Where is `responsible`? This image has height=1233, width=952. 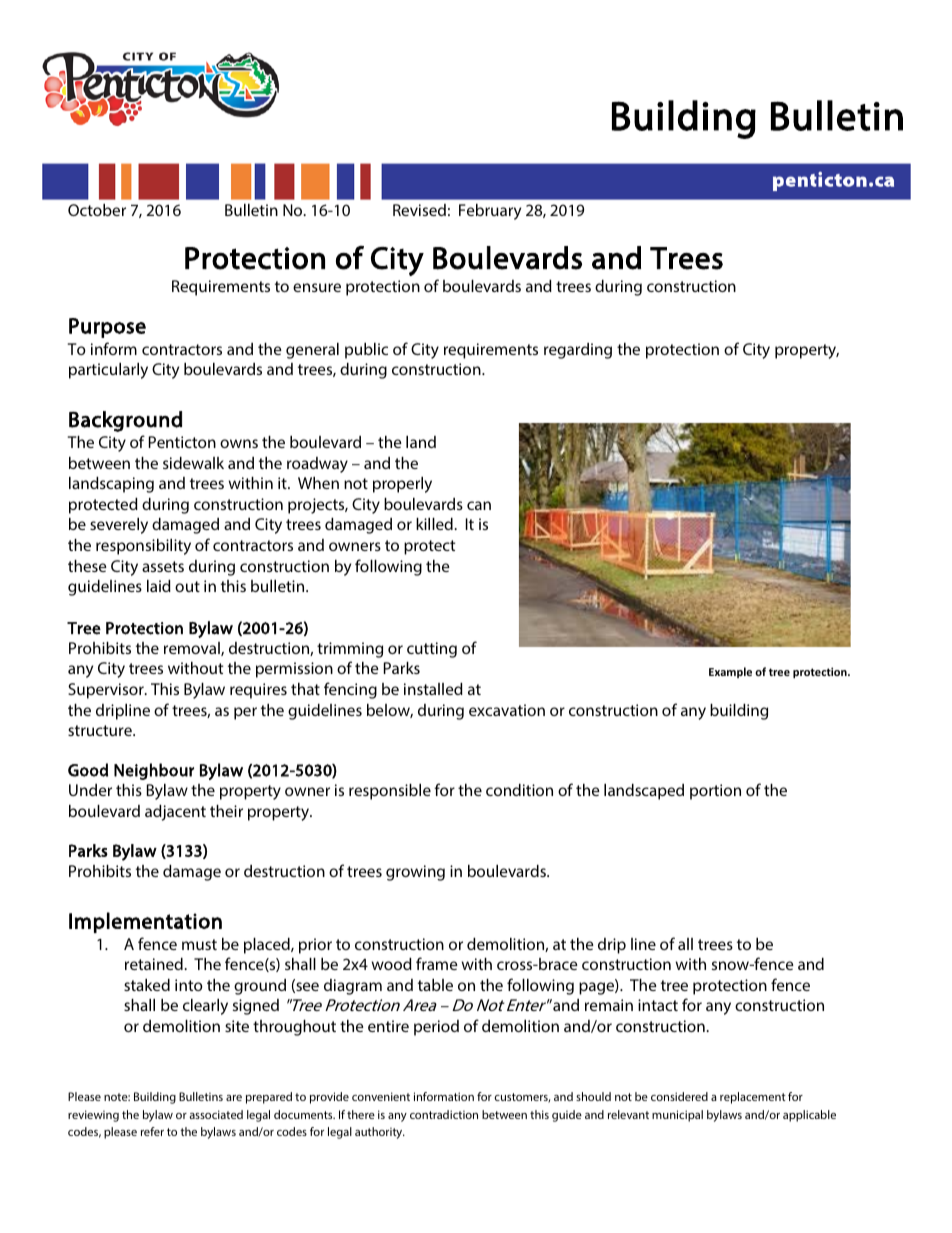 responsible is located at coordinates (390, 792).
